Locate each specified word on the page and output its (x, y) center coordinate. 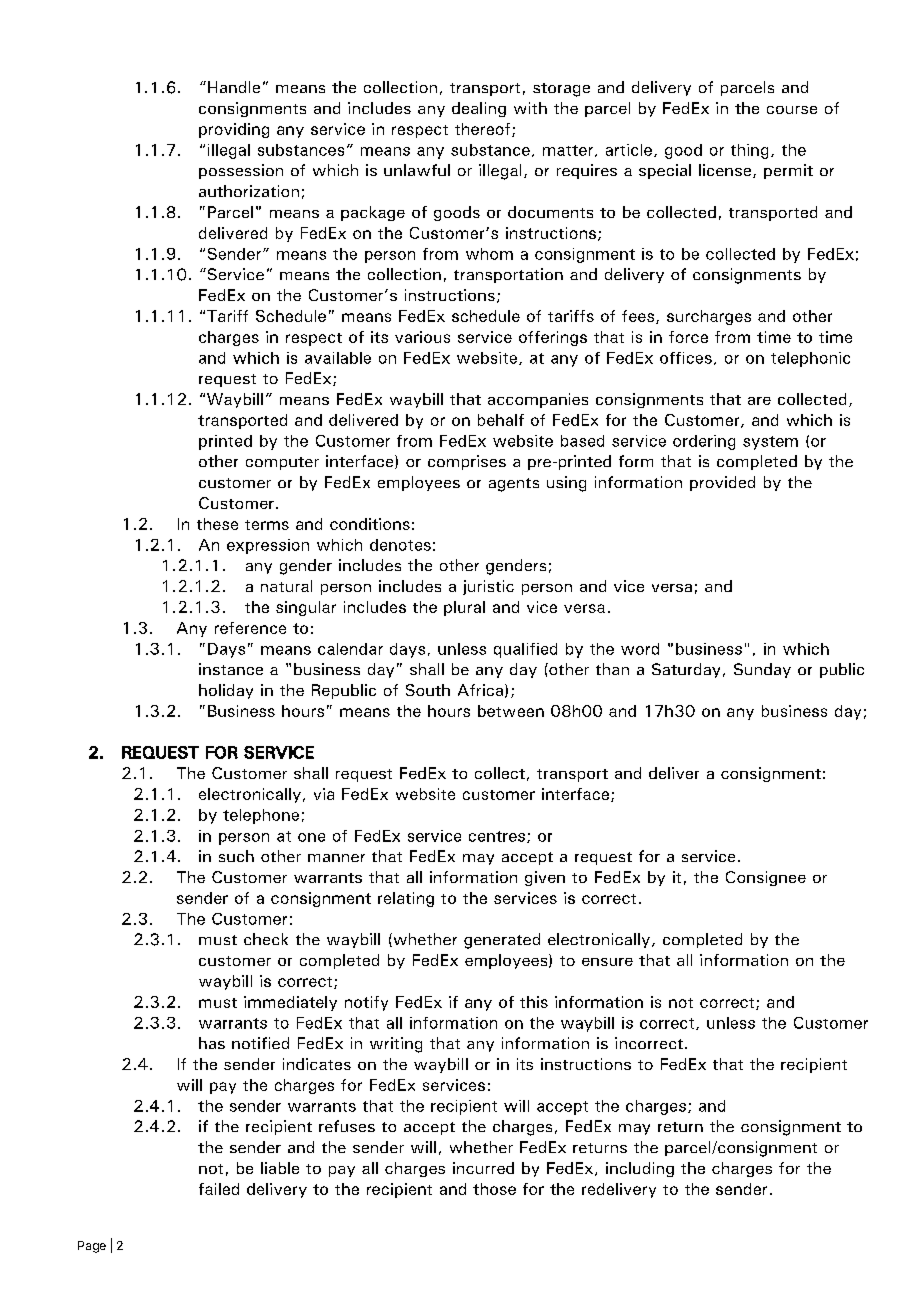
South (428, 690)
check (266, 939)
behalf (501, 420)
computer (282, 463)
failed (219, 1189)
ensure (607, 962)
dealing (479, 109)
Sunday (762, 670)
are (759, 401)
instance (231, 669)
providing (234, 130)
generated (502, 941)
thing (749, 151)
